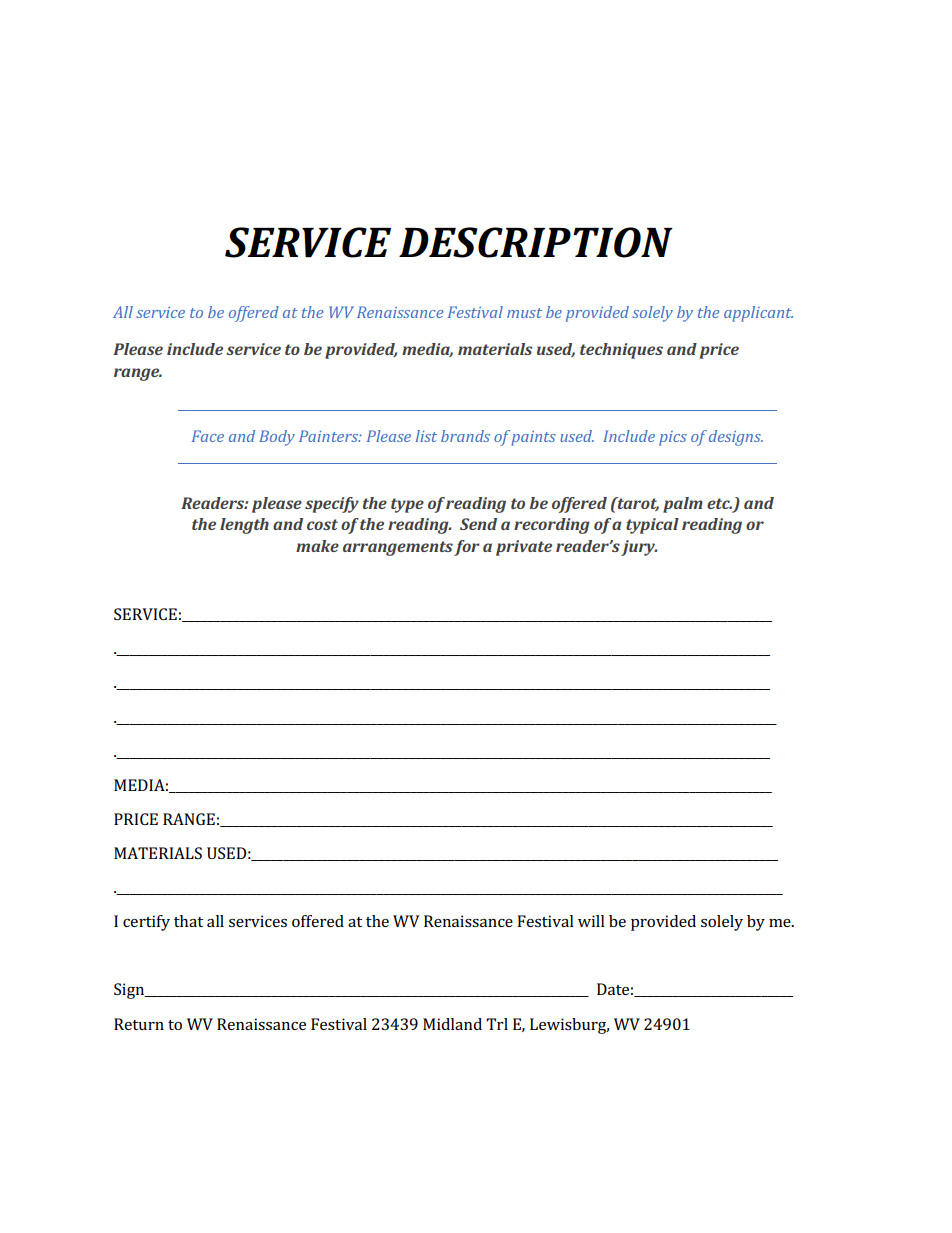  Describe the element at coordinates (536, 242) in the screenshot. I see `DESCRIPTION` at that location.
